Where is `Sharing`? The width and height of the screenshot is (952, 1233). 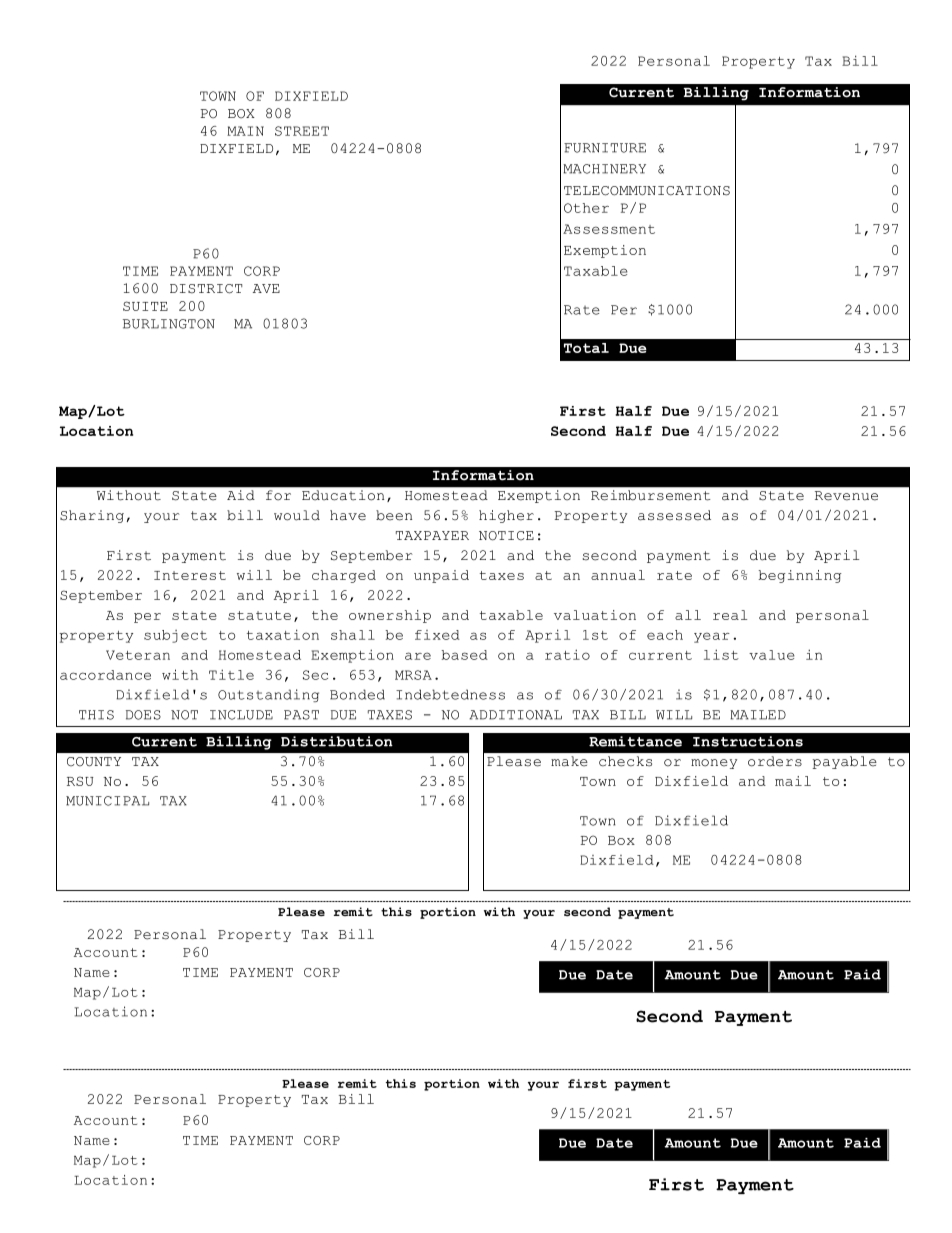 Sharing is located at coordinates (92, 516).
